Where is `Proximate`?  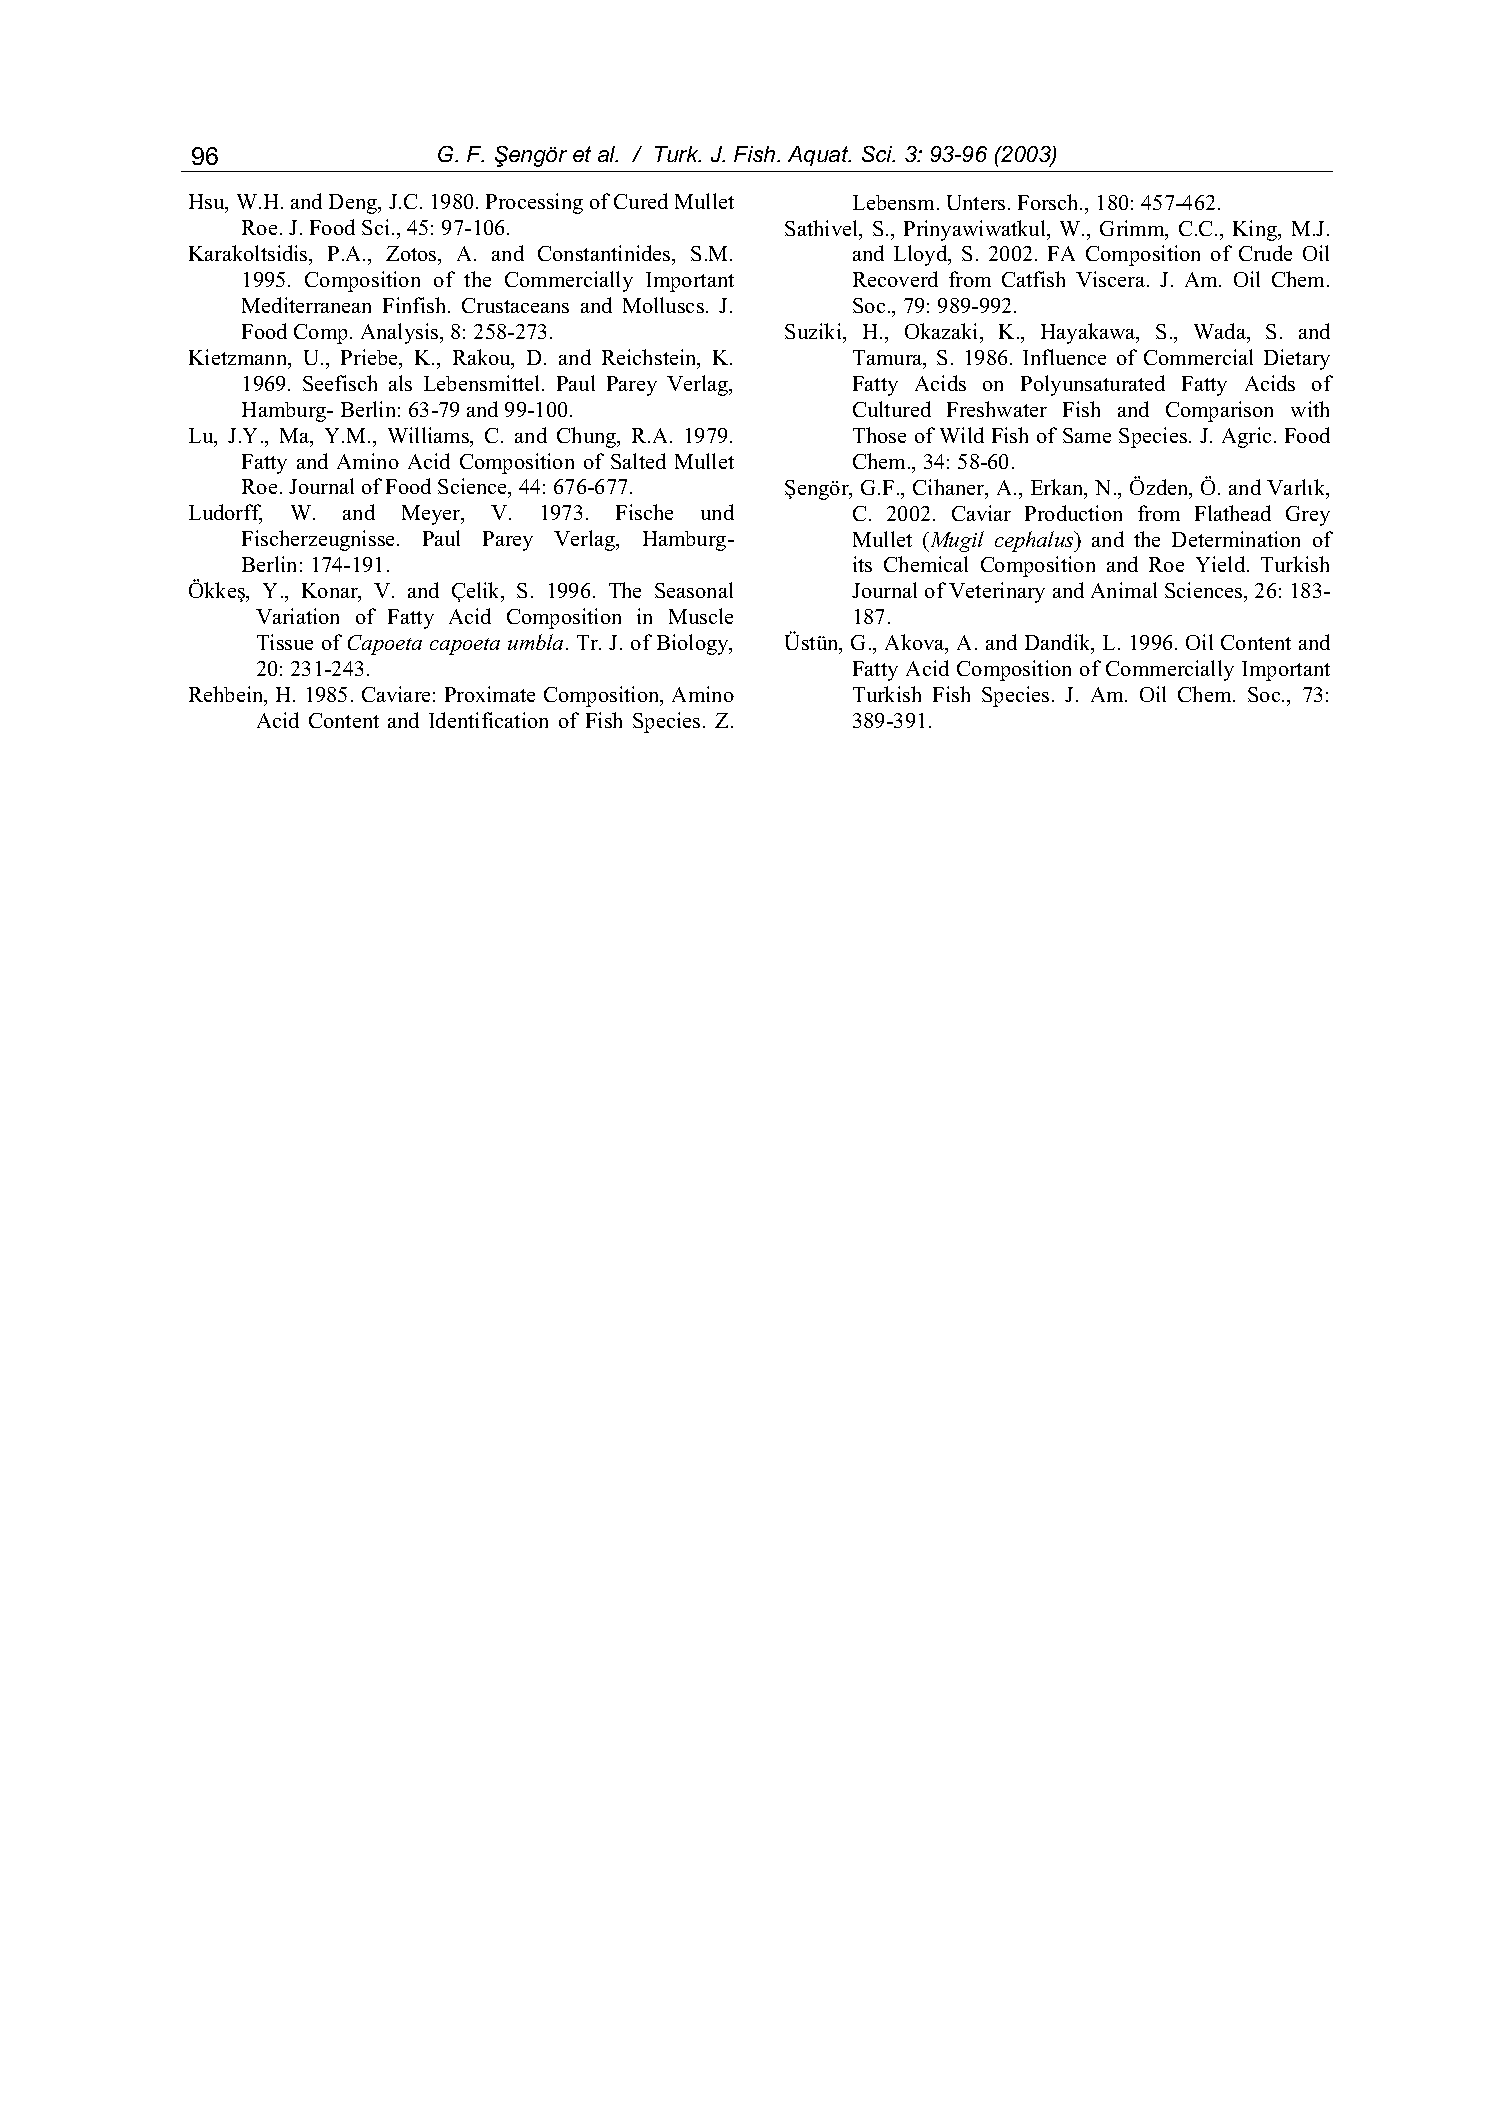 Proximate is located at coordinates (490, 694).
